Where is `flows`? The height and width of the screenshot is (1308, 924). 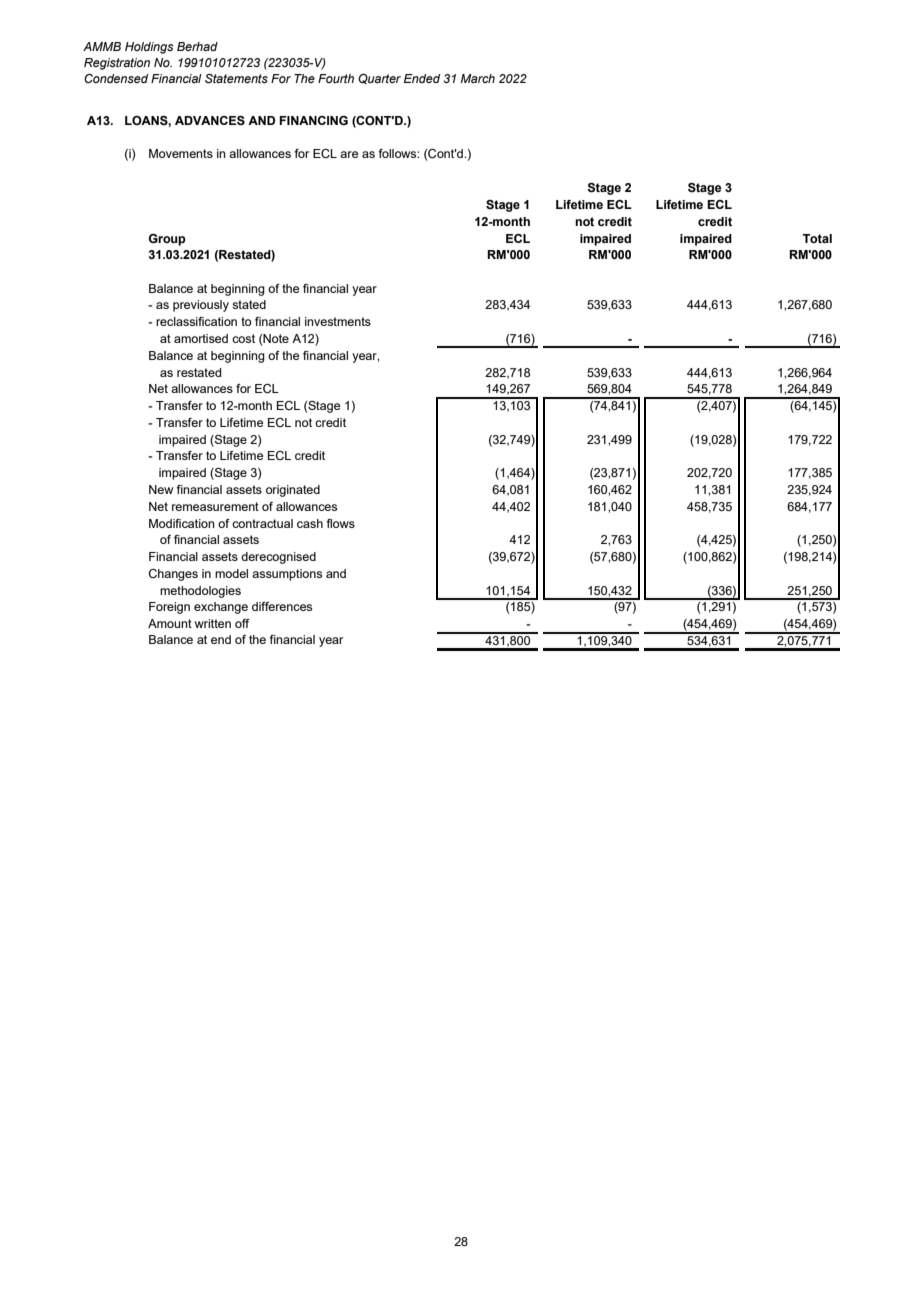
flows is located at coordinates (340, 523).
